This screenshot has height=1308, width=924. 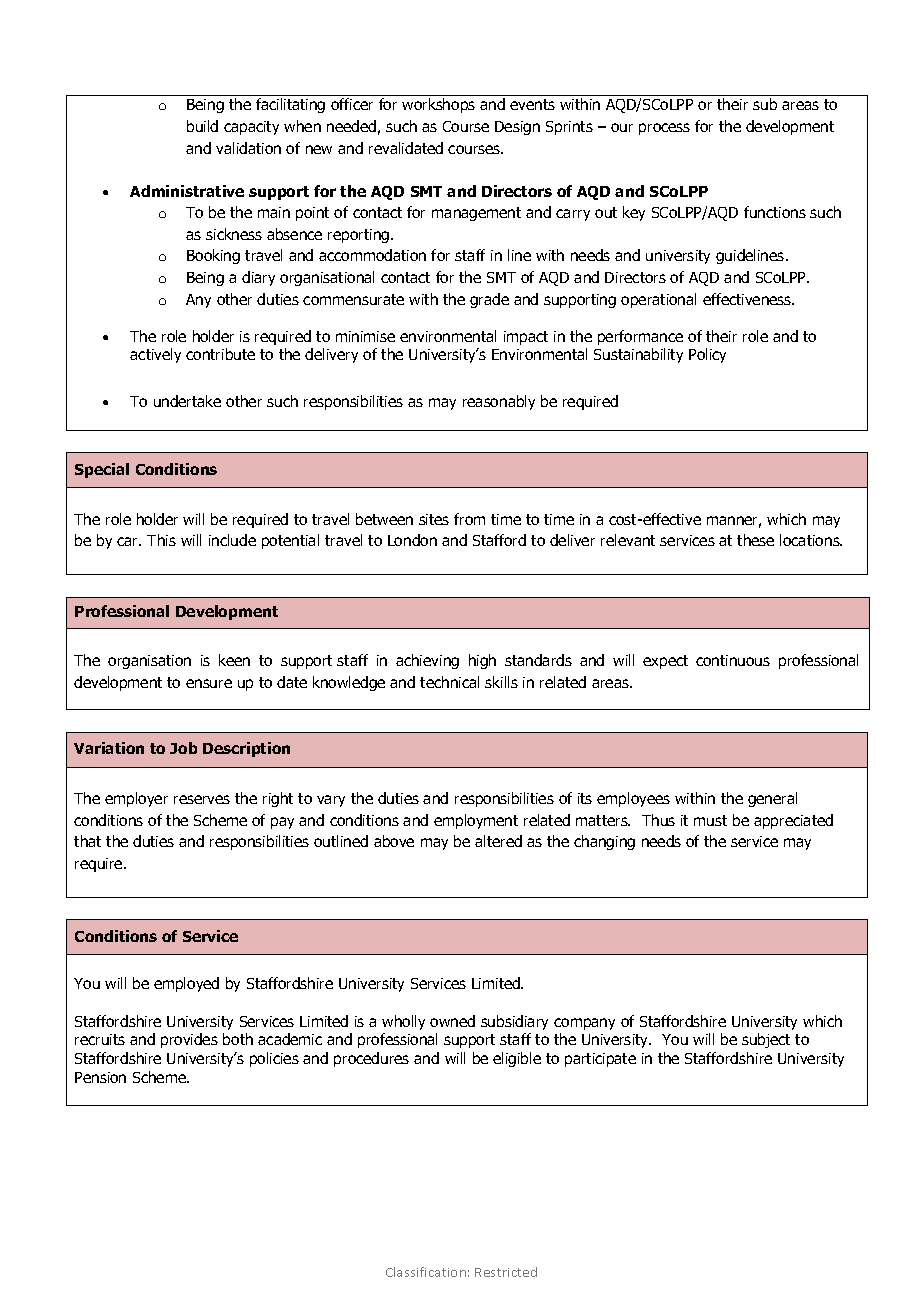 What do you see at coordinates (187, 401) in the screenshot?
I see `undertake` at bounding box center [187, 401].
